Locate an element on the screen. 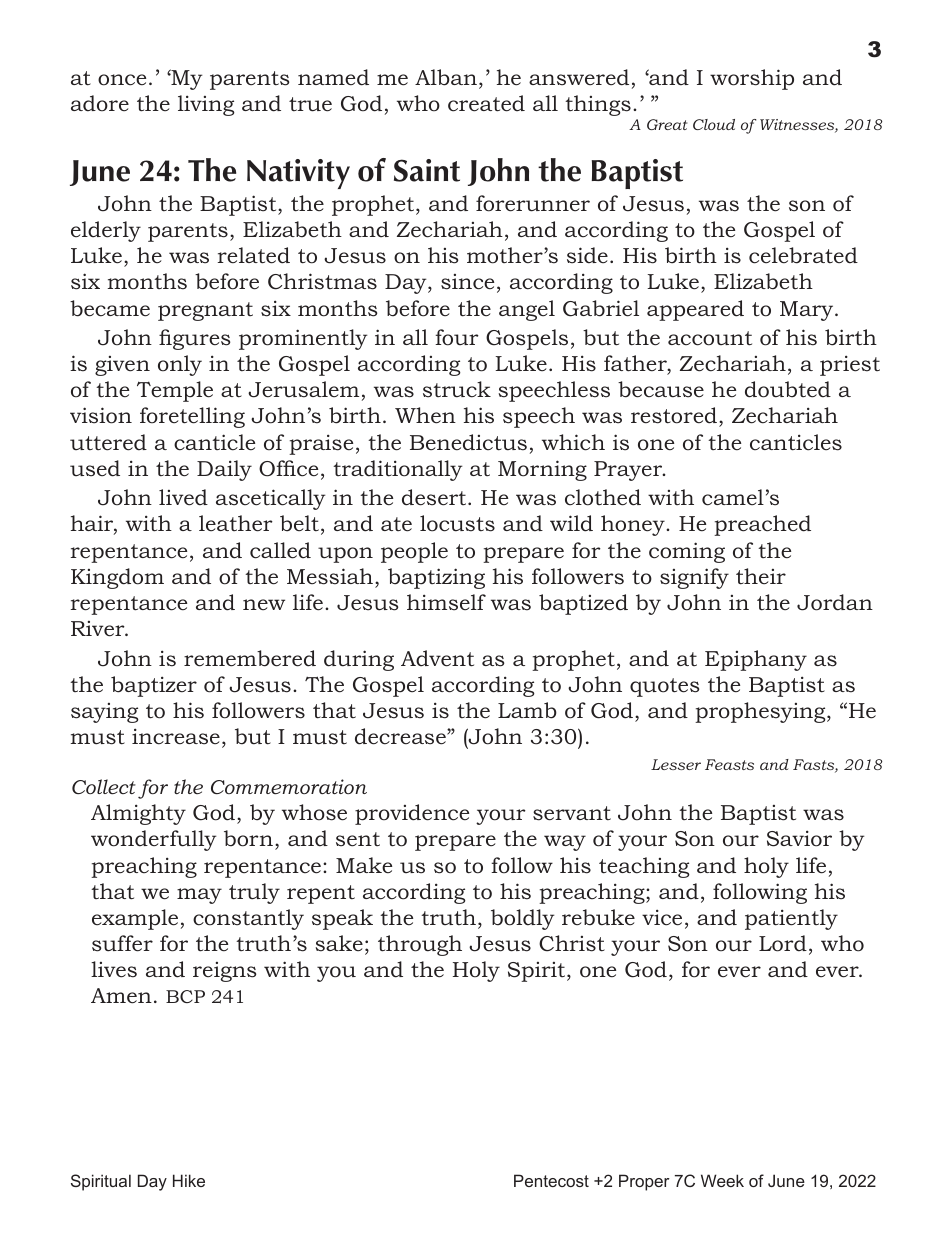  Almighty is located at coordinates (138, 814).
